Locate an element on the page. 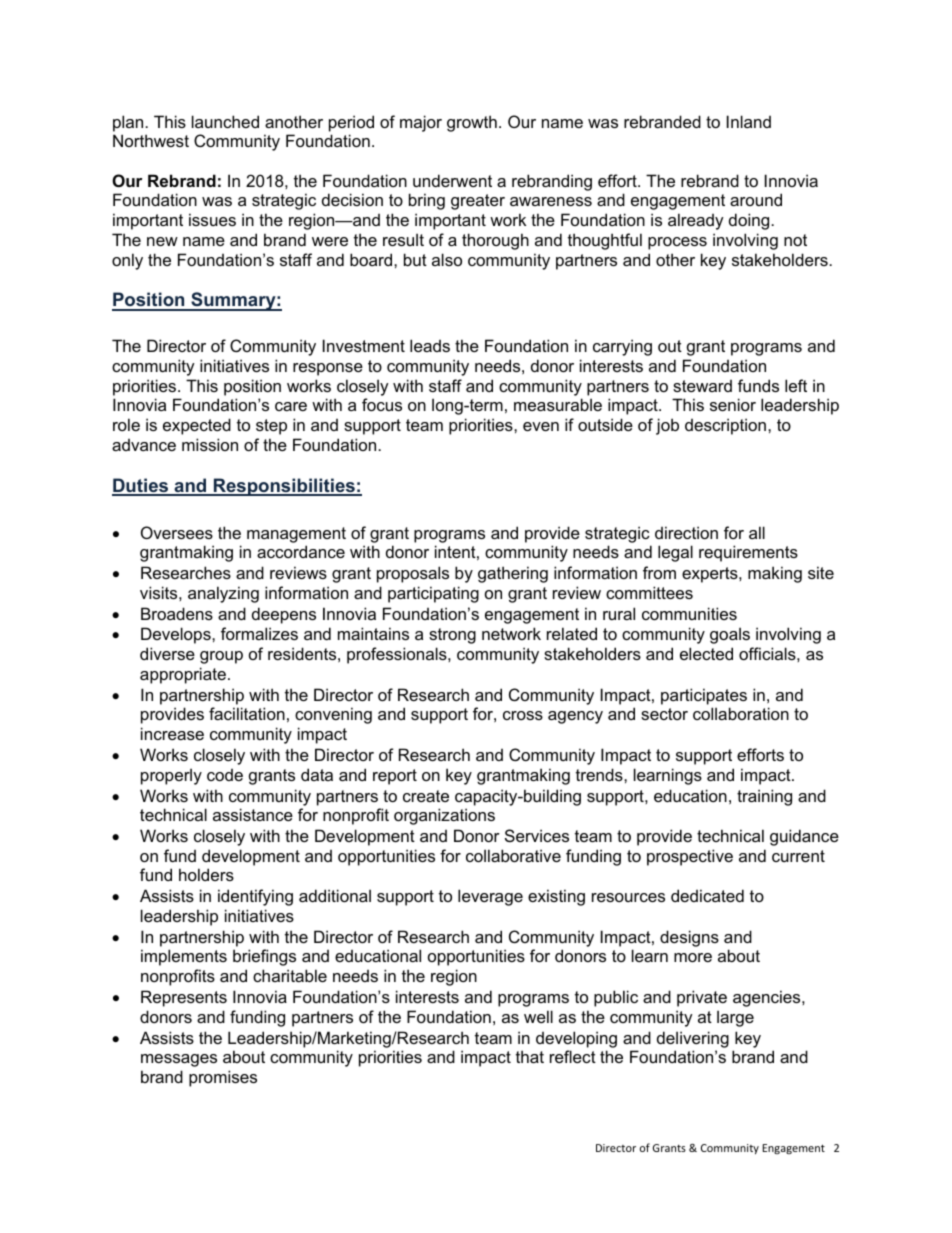 The width and height of the image is (952, 1233). code is located at coordinates (225, 775).
